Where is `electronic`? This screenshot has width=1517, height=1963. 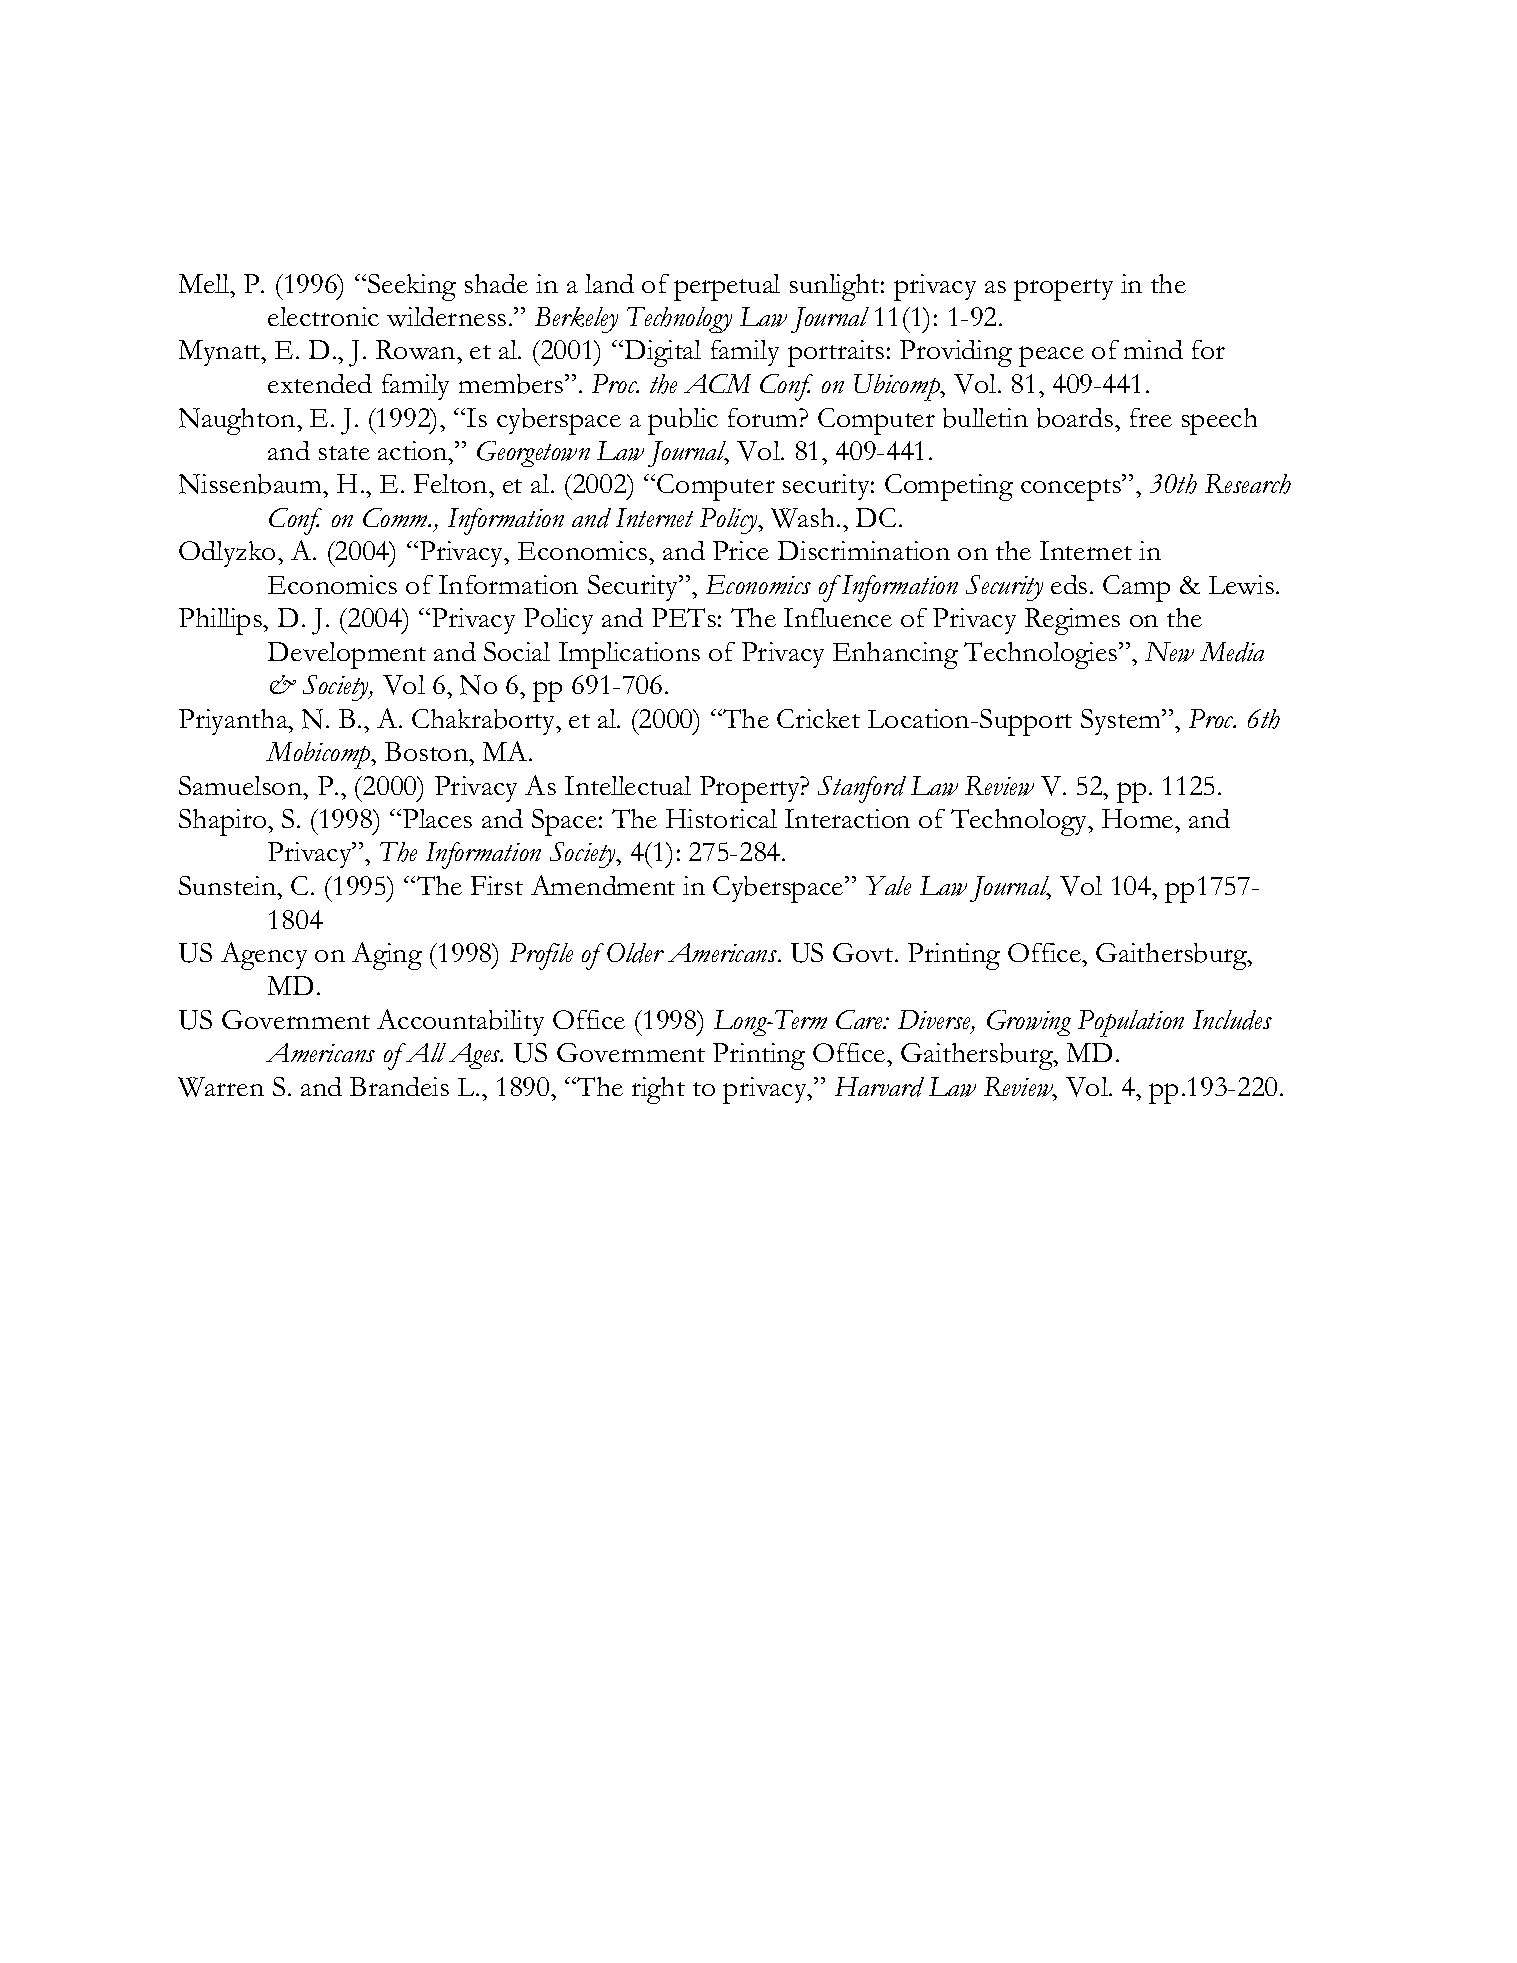
electronic is located at coordinates (323, 316).
